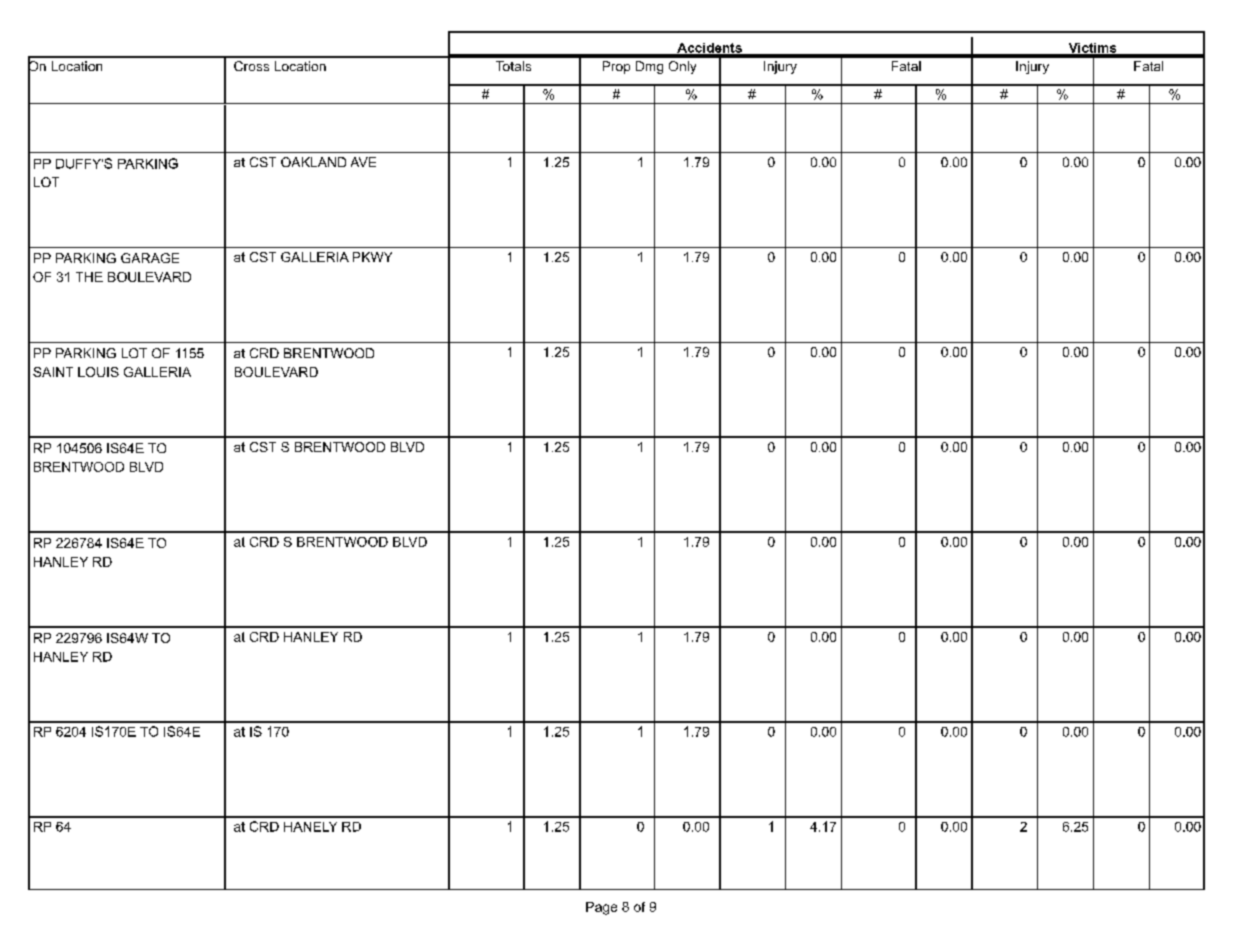 This page has width=1233, height=952. What do you see at coordinates (251, 66) in the page?
I see `Cross` at bounding box center [251, 66].
